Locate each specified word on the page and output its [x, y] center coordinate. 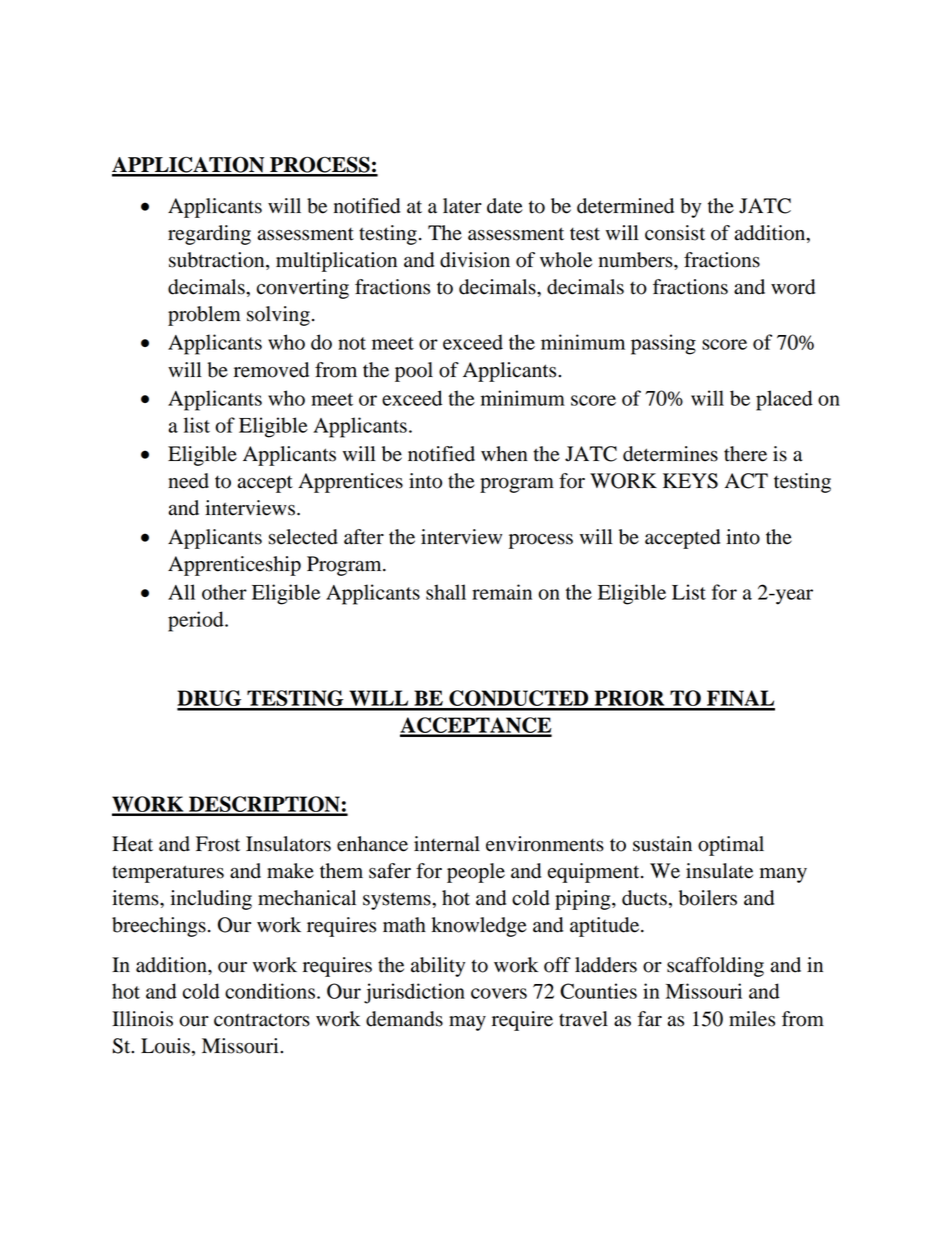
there [745, 454]
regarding [209, 235]
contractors [262, 1020]
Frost [218, 844]
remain [502, 592]
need [188, 481]
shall [446, 592]
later [462, 206]
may [467, 1023]
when [504, 454]
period [197, 621]
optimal [731, 846]
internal [447, 844]
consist [675, 233]
